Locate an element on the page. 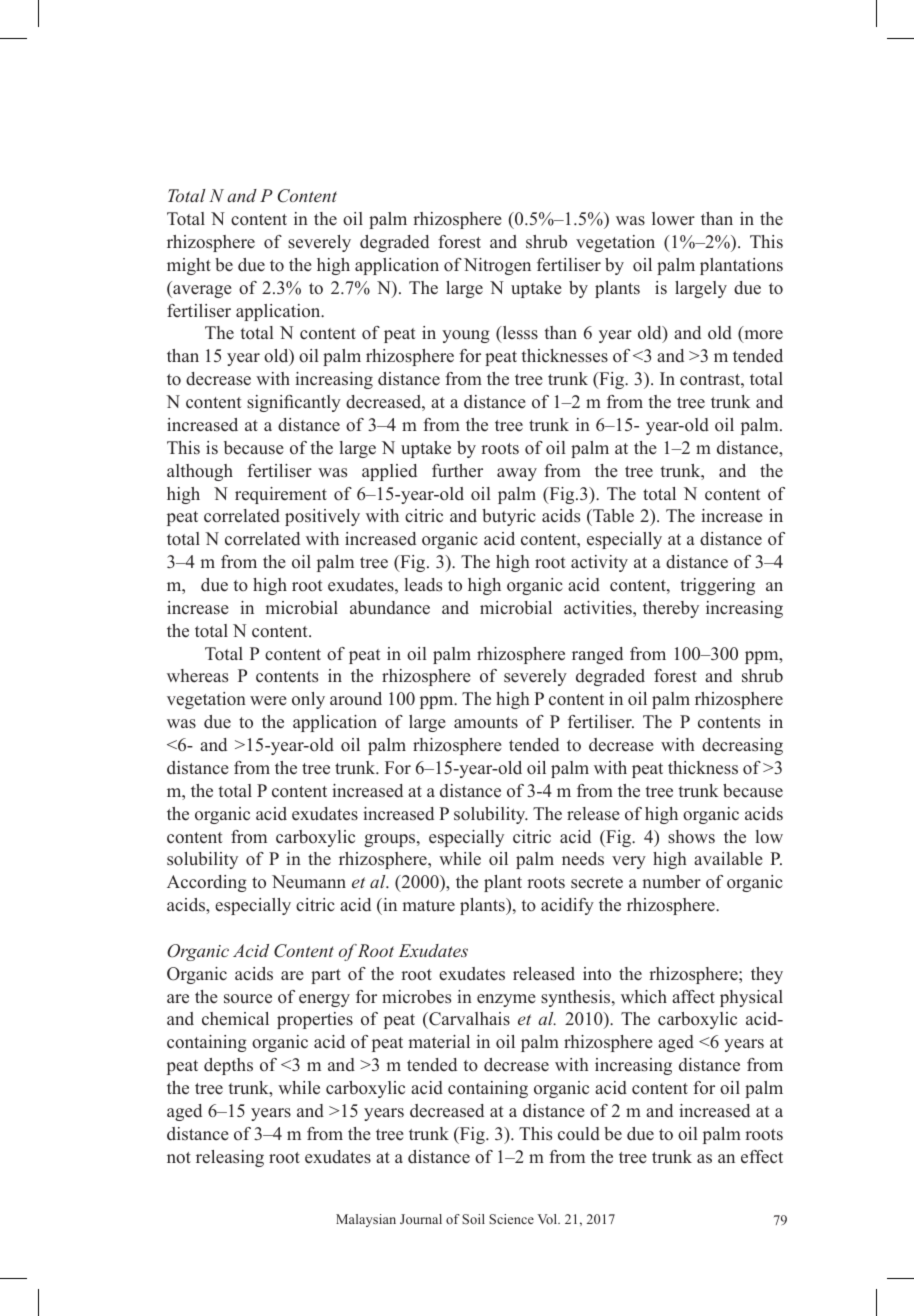 This document has height=1316, width=914. According is located at coordinates (207, 883).
